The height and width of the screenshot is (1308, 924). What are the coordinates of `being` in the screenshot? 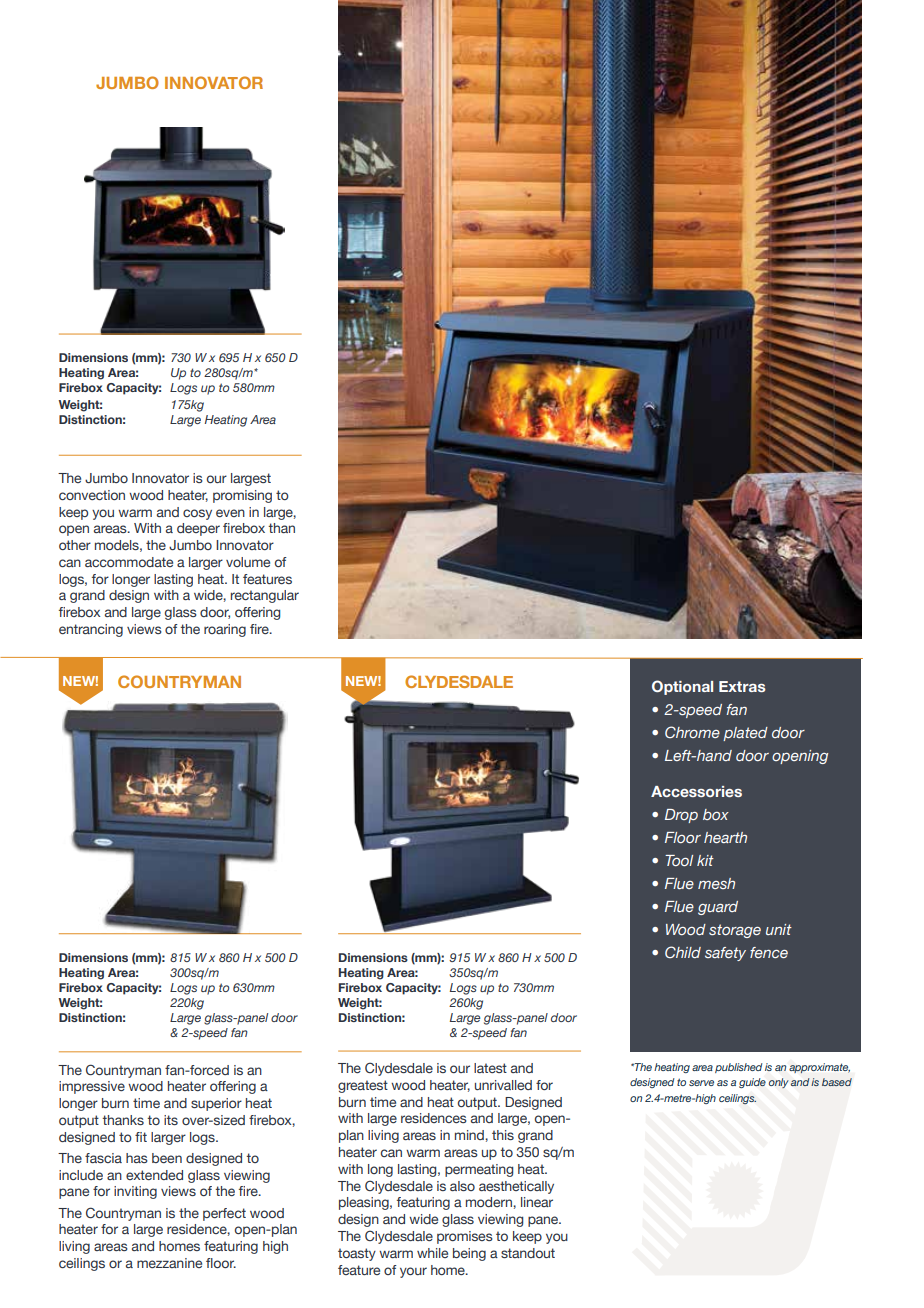 It's located at (469, 1254).
